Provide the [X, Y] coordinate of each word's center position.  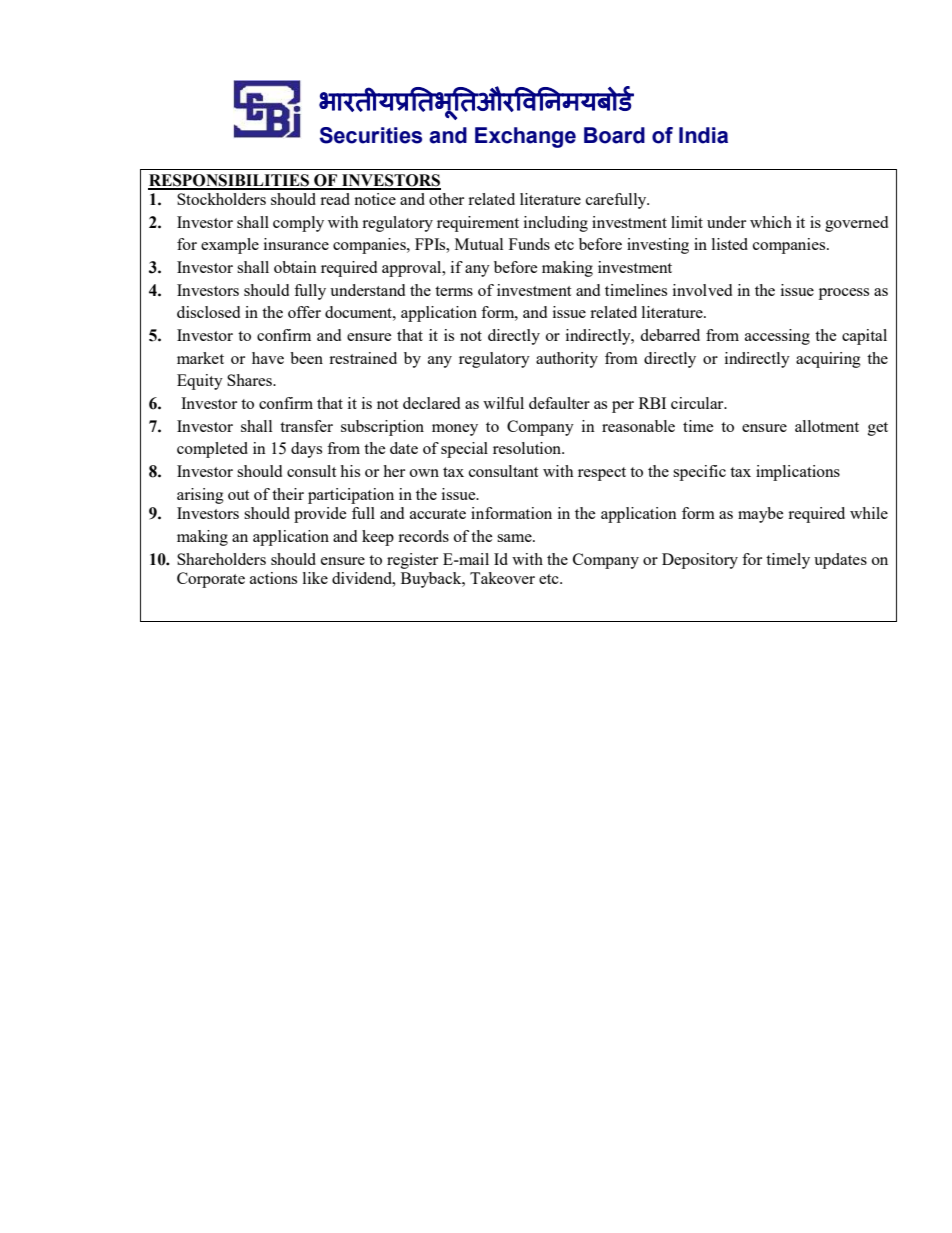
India [703, 135]
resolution [528, 448]
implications [798, 473]
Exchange [525, 137]
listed [730, 244]
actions [273, 578]
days [306, 450]
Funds [529, 244]
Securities [371, 135]
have [268, 358]
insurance [296, 244]
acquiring [828, 360]
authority [567, 360]
